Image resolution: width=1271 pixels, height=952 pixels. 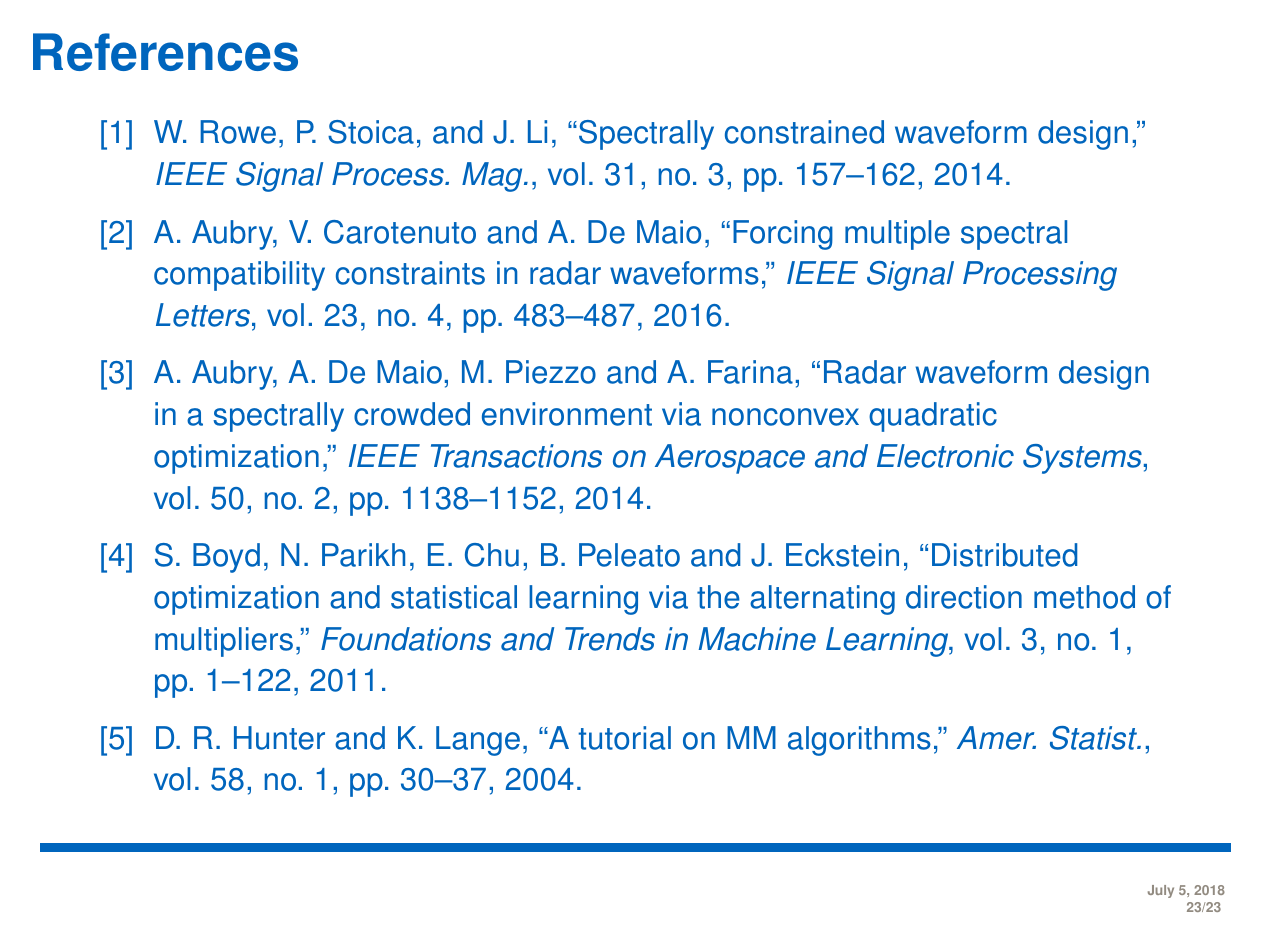 I want to click on tutorial, so click(x=624, y=738).
